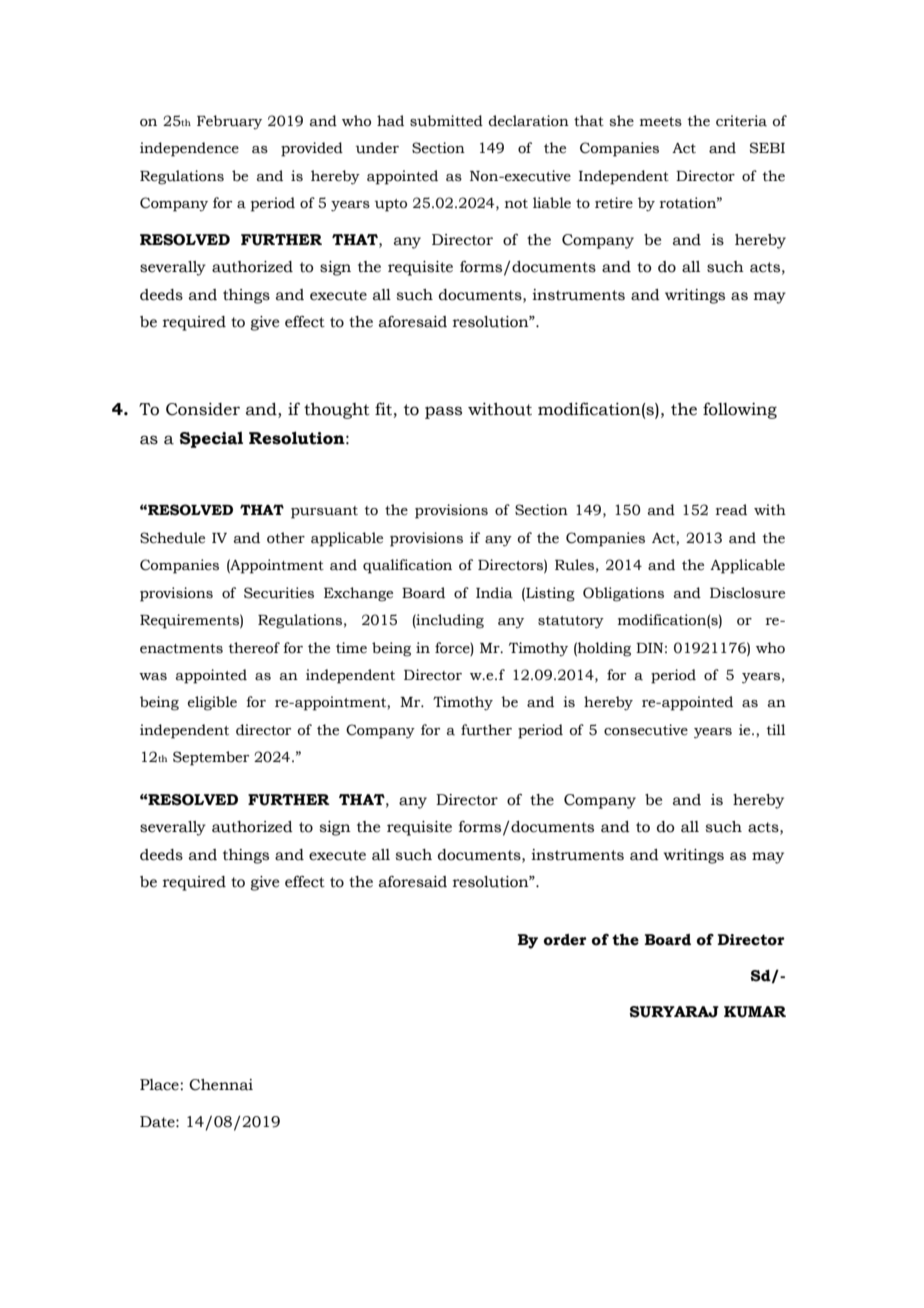 Image resolution: width=924 pixels, height=1308 pixels. Describe the element at coordinates (221, 1085) in the image. I see `Chennai` at that location.
